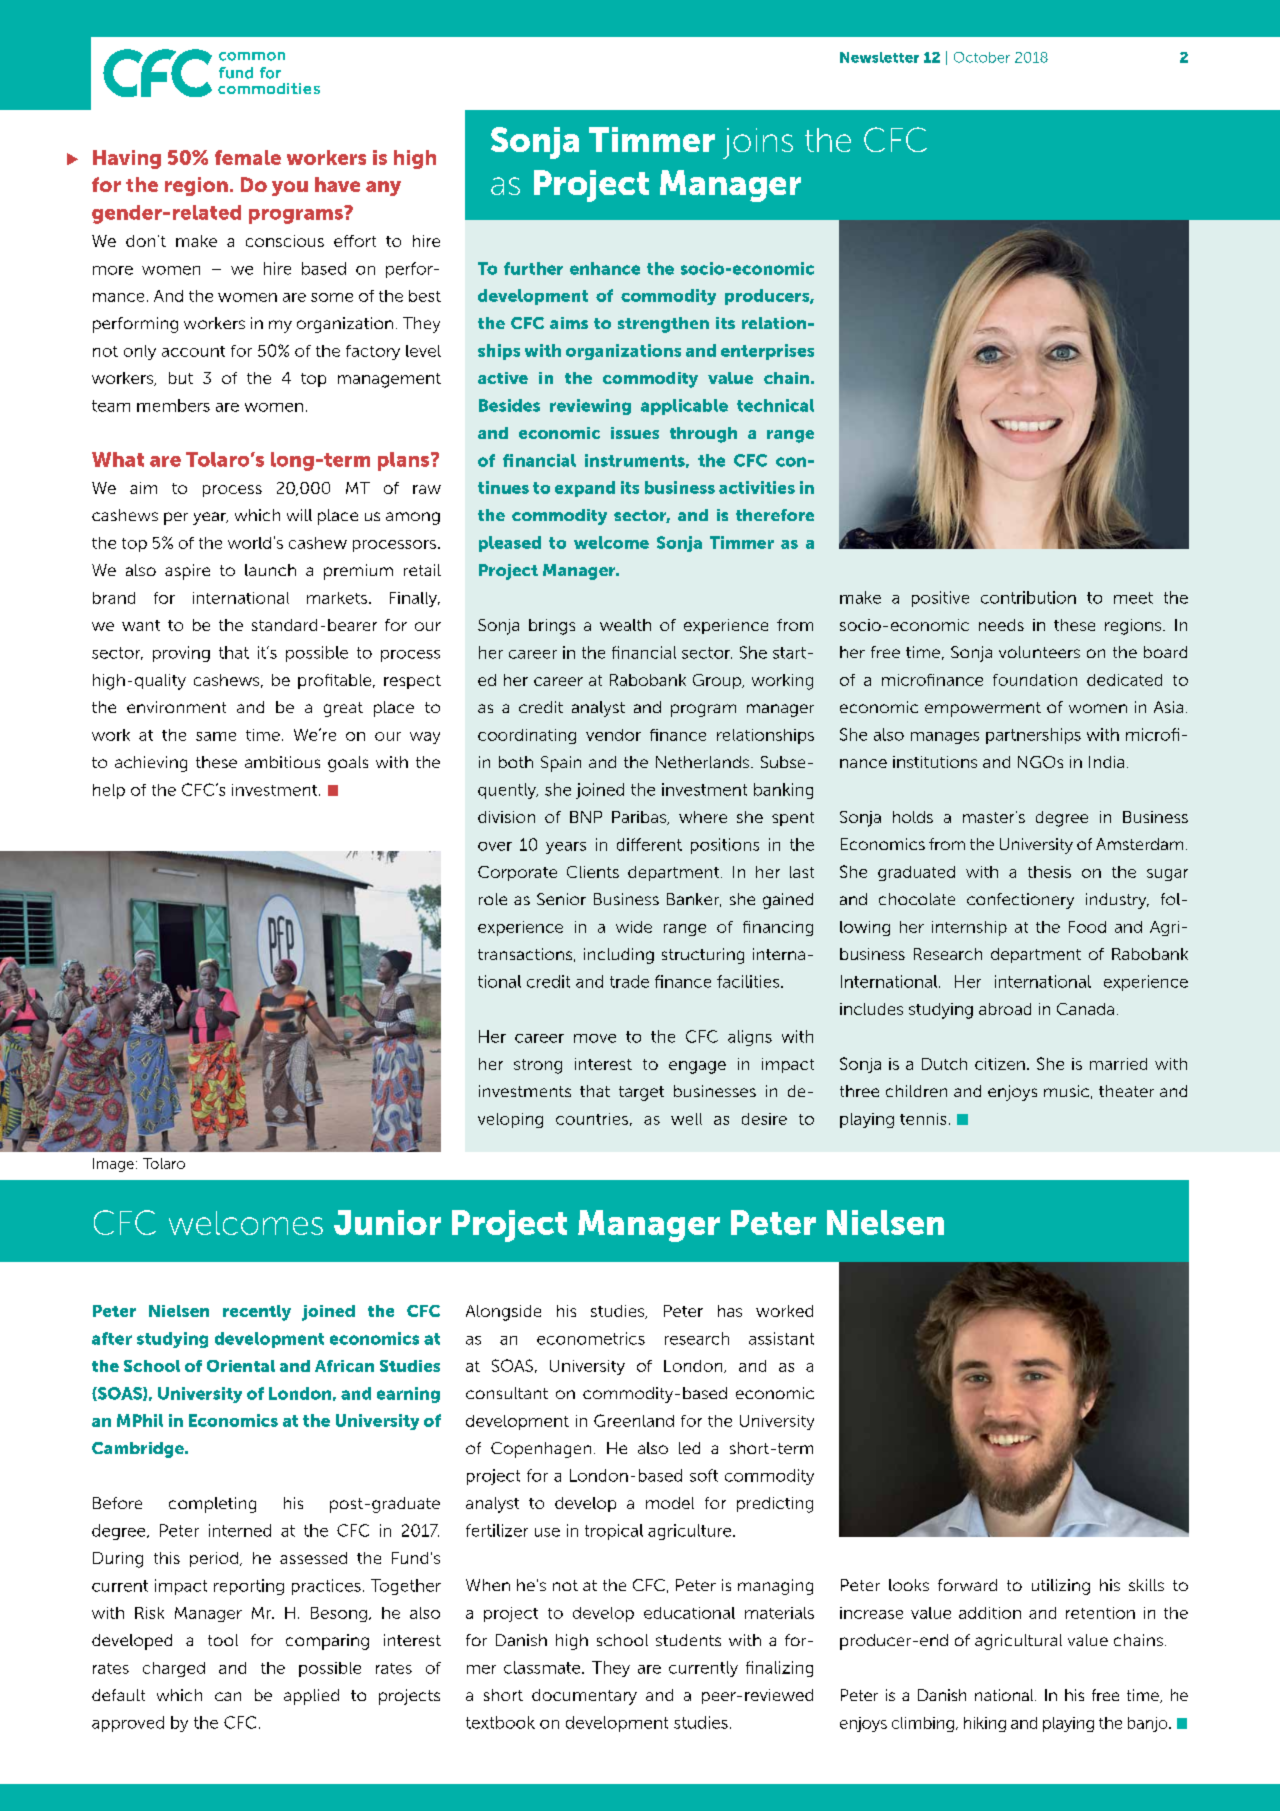 Image resolution: width=1280 pixels, height=1811 pixels. What do you see at coordinates (635, 433) in the page?
I see `issues` at bounding box center [635, 433].
